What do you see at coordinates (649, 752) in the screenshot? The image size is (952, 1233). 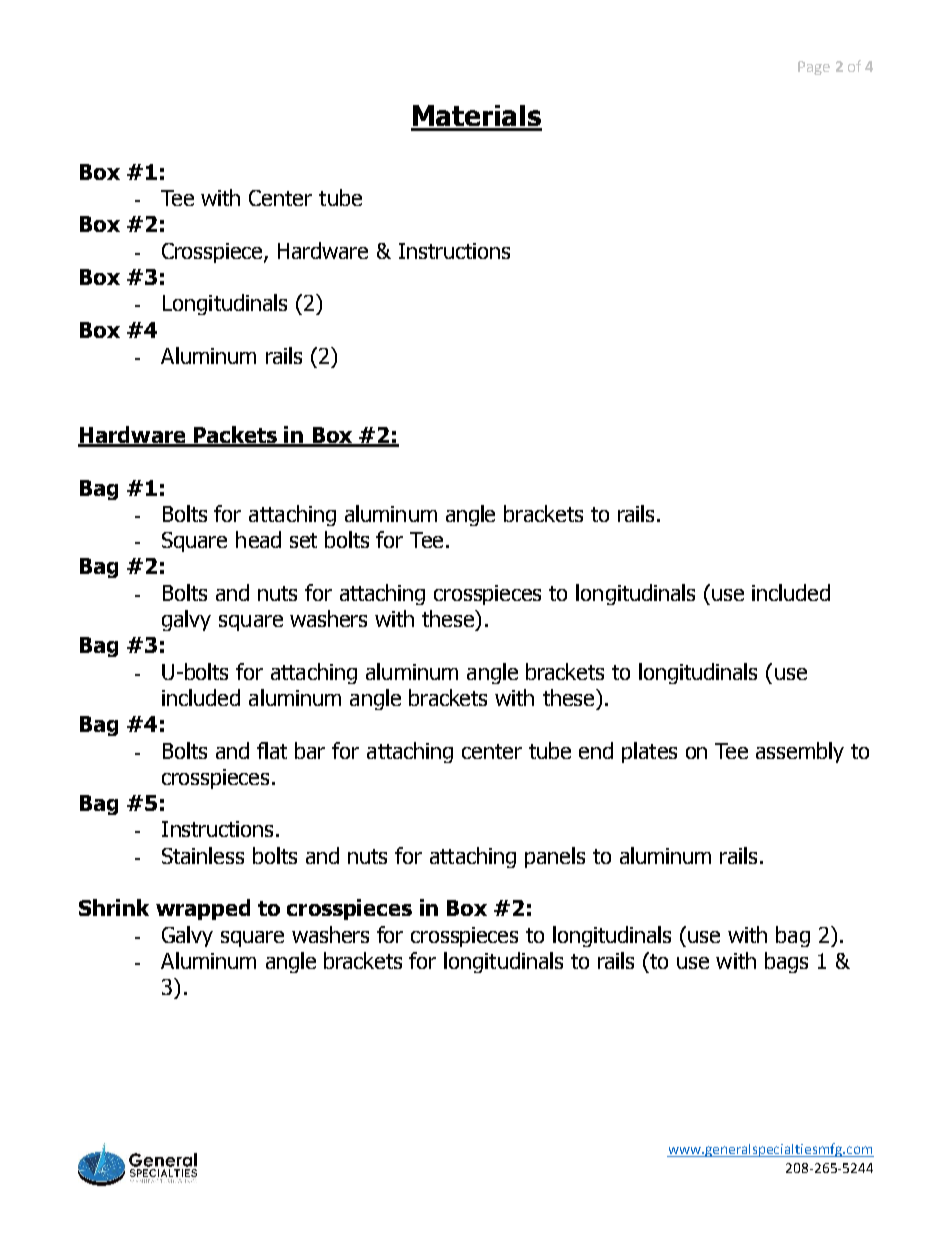 I see `plates` at bounding box center [649, 752].
